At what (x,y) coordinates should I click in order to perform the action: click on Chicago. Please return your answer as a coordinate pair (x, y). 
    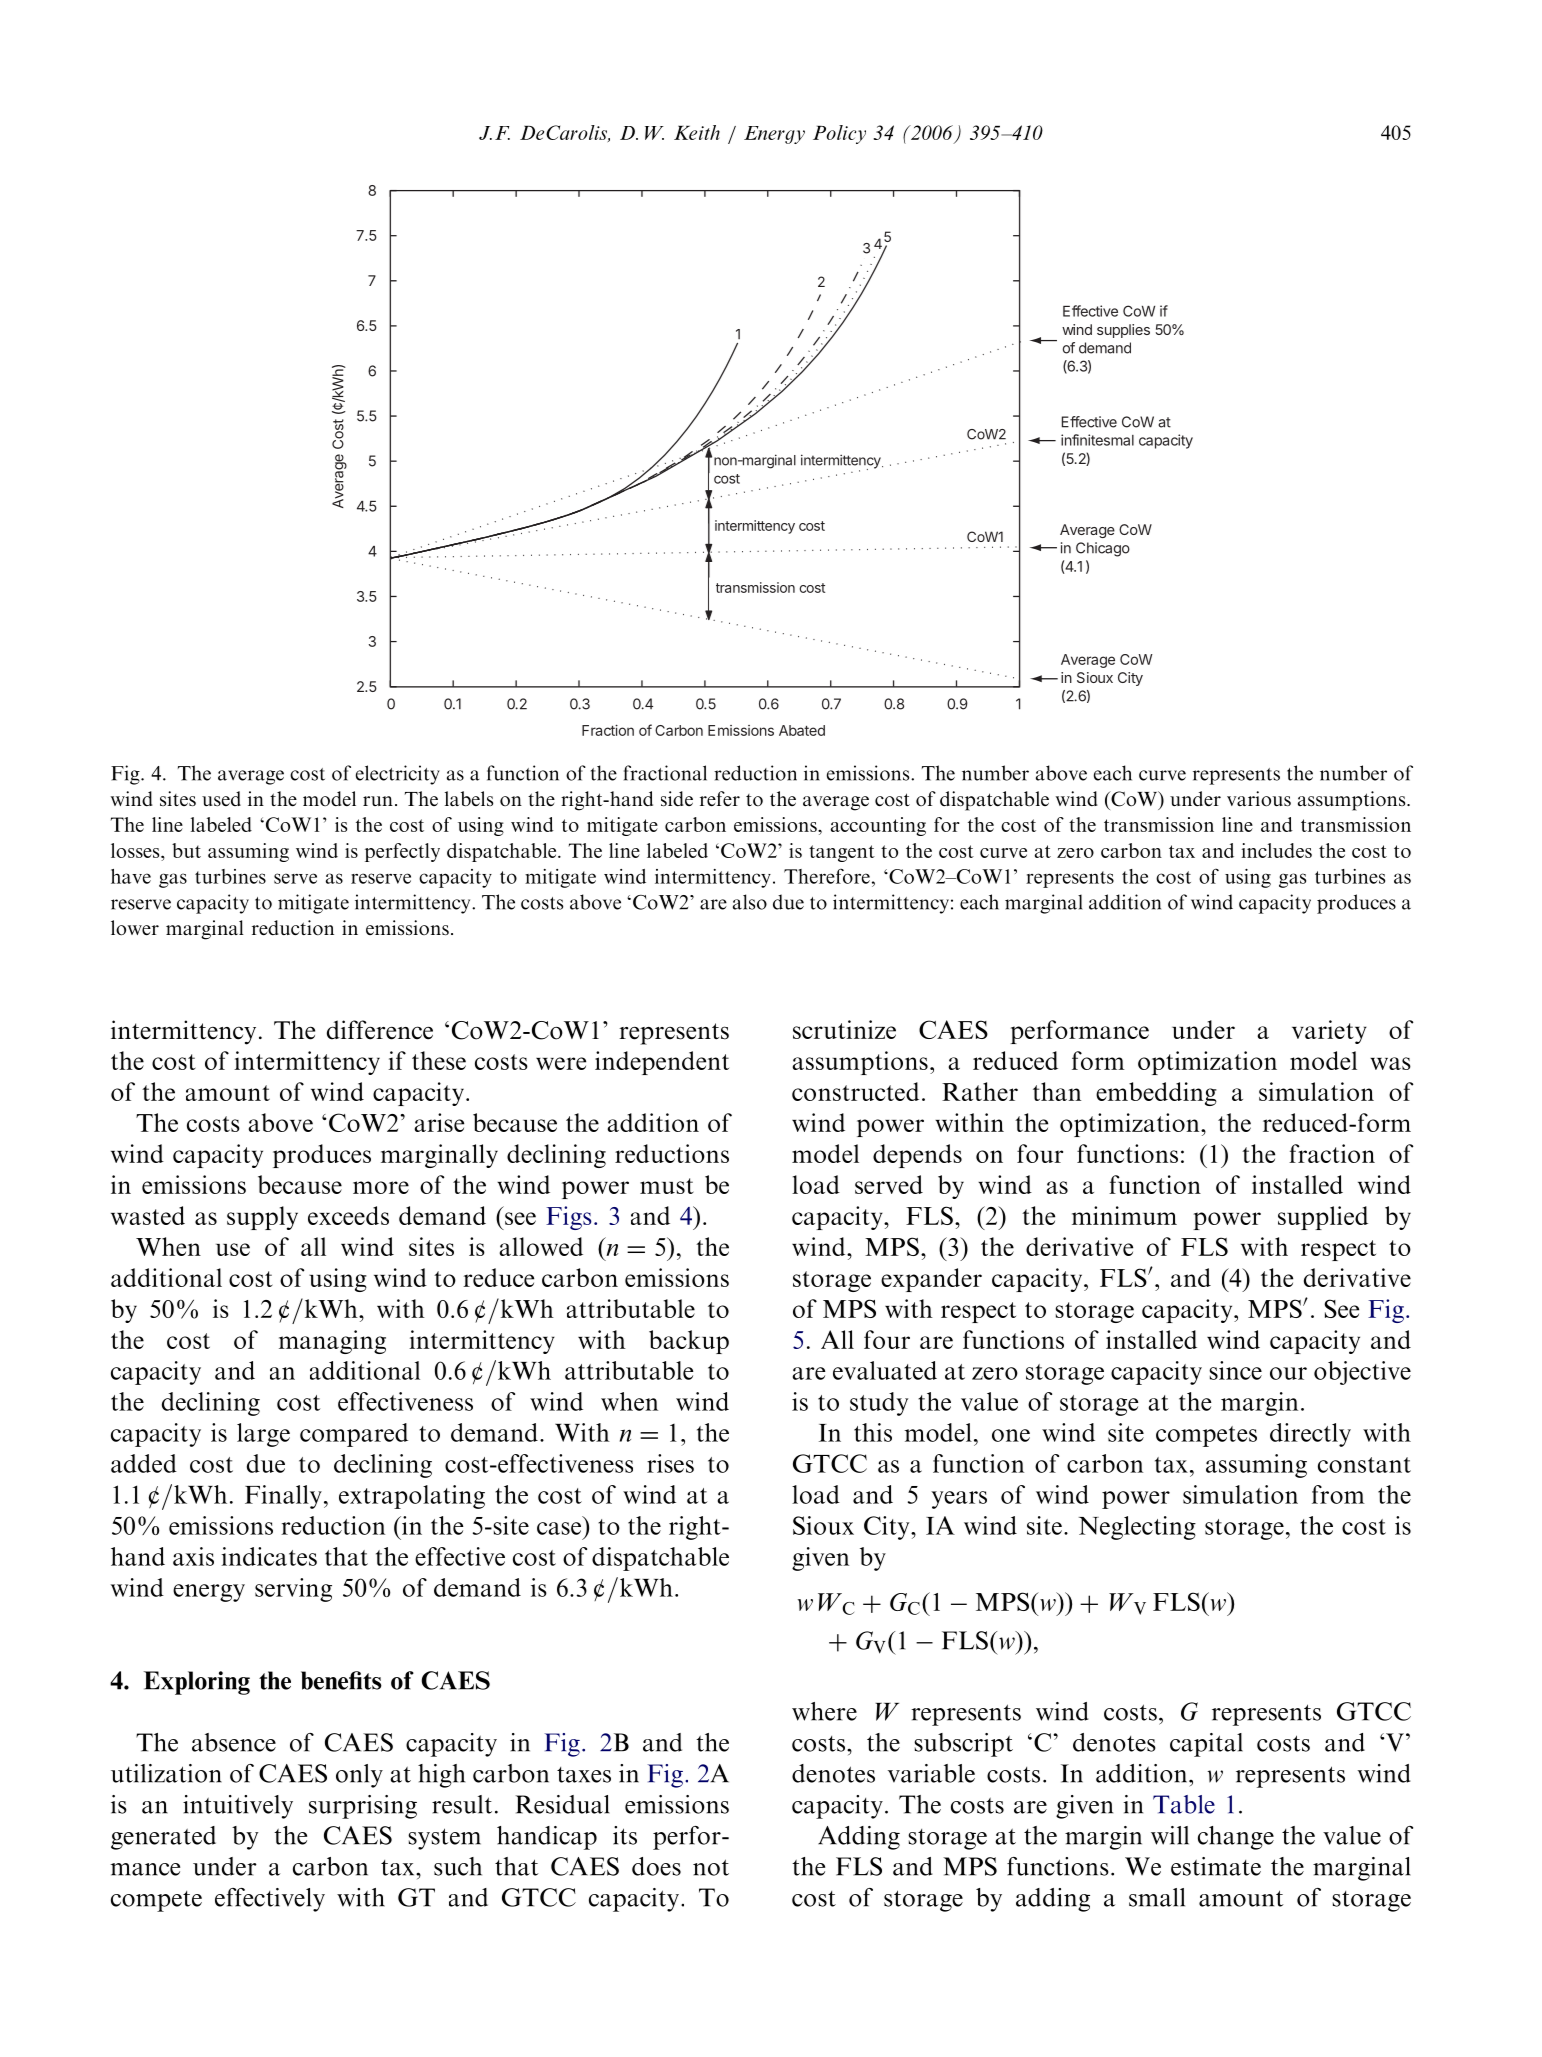
    Looking at the image, I should click on (1103, 549).
